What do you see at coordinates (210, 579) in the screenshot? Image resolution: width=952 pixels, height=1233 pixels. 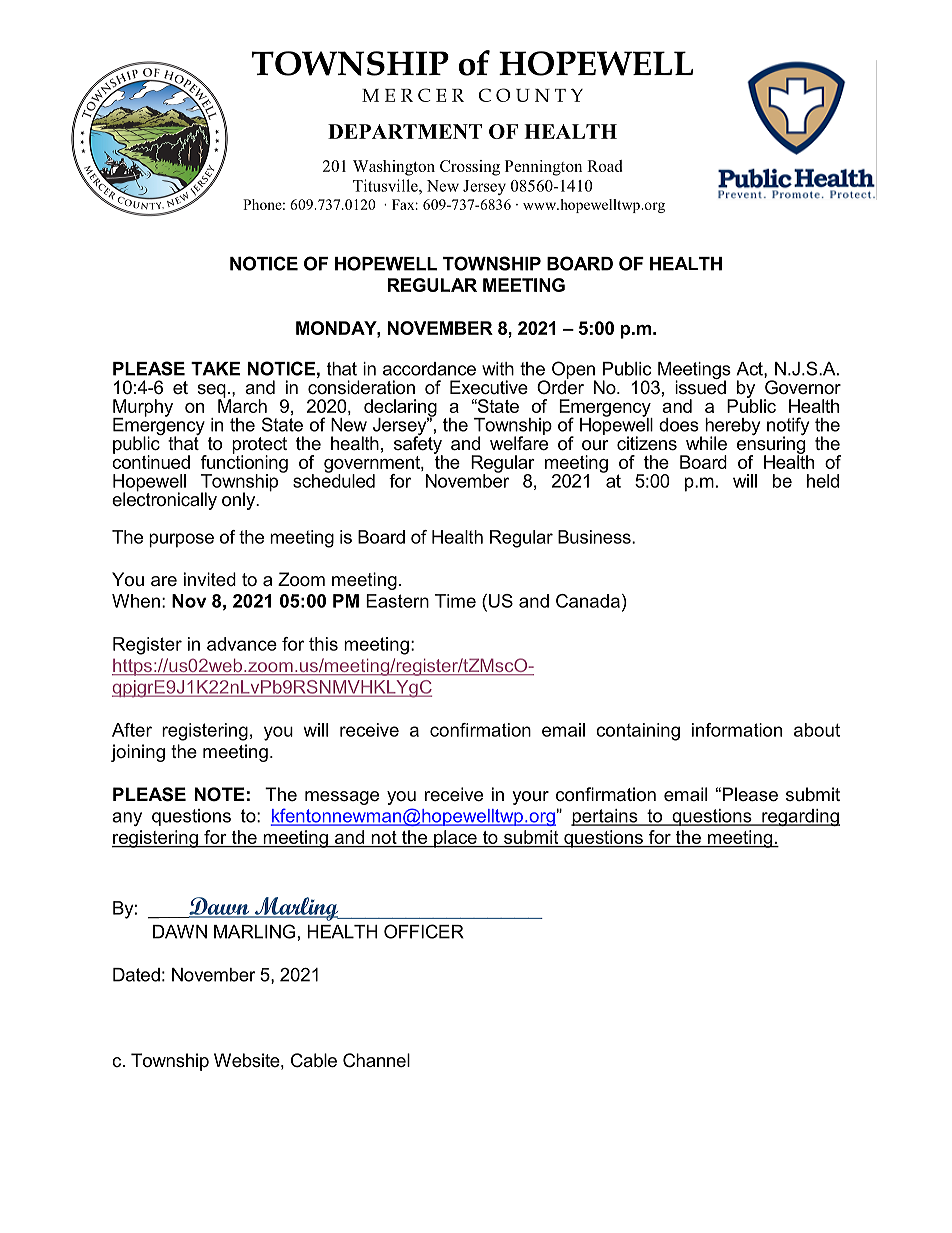 I see `invited` at bounding box center [210, 579].
